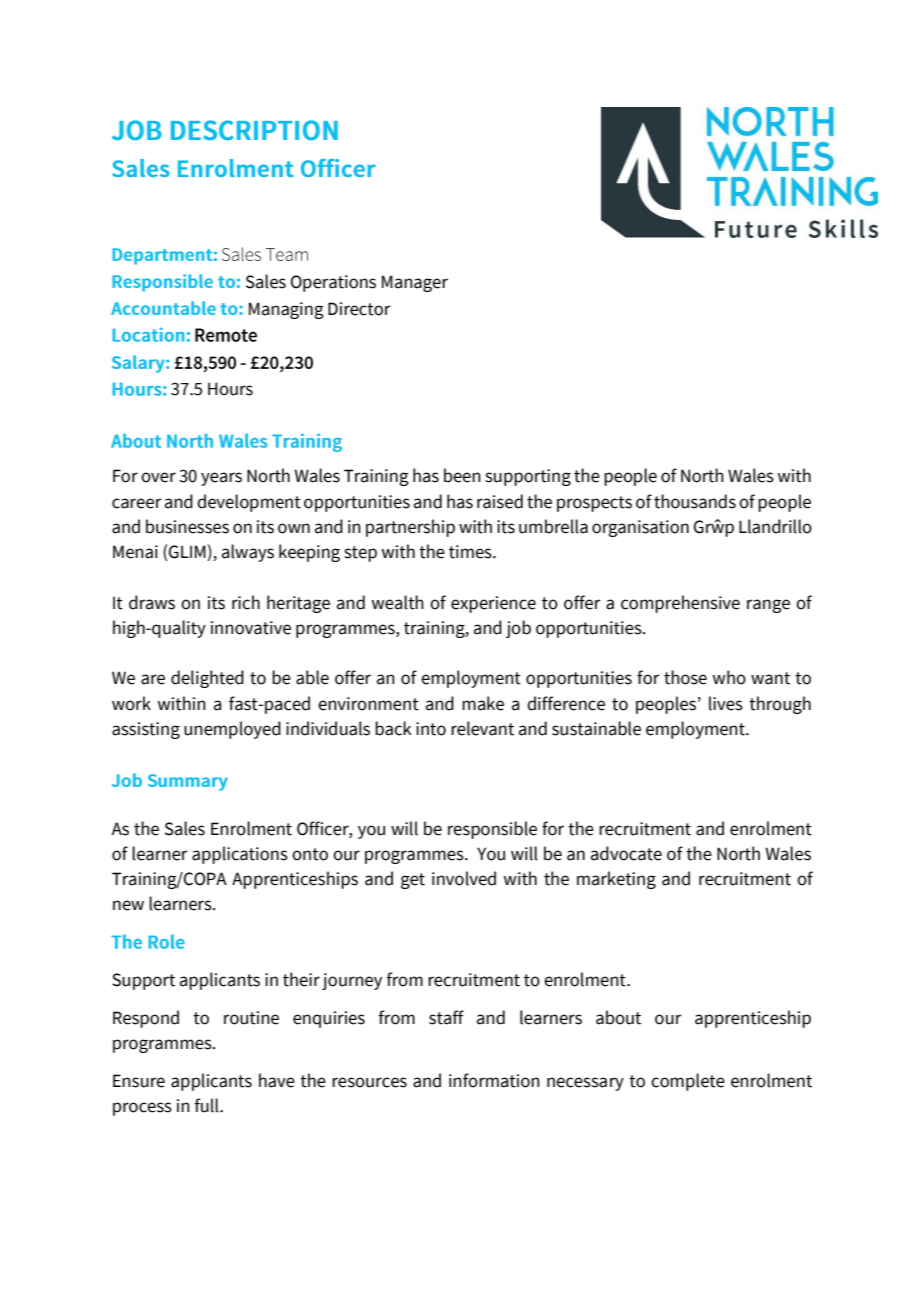 Image resolution: width=924 pixels, height=1308 pixels. What do you see at coordinates (221, 479) in the page?
I see `years` at bounding box center [221, 479].
